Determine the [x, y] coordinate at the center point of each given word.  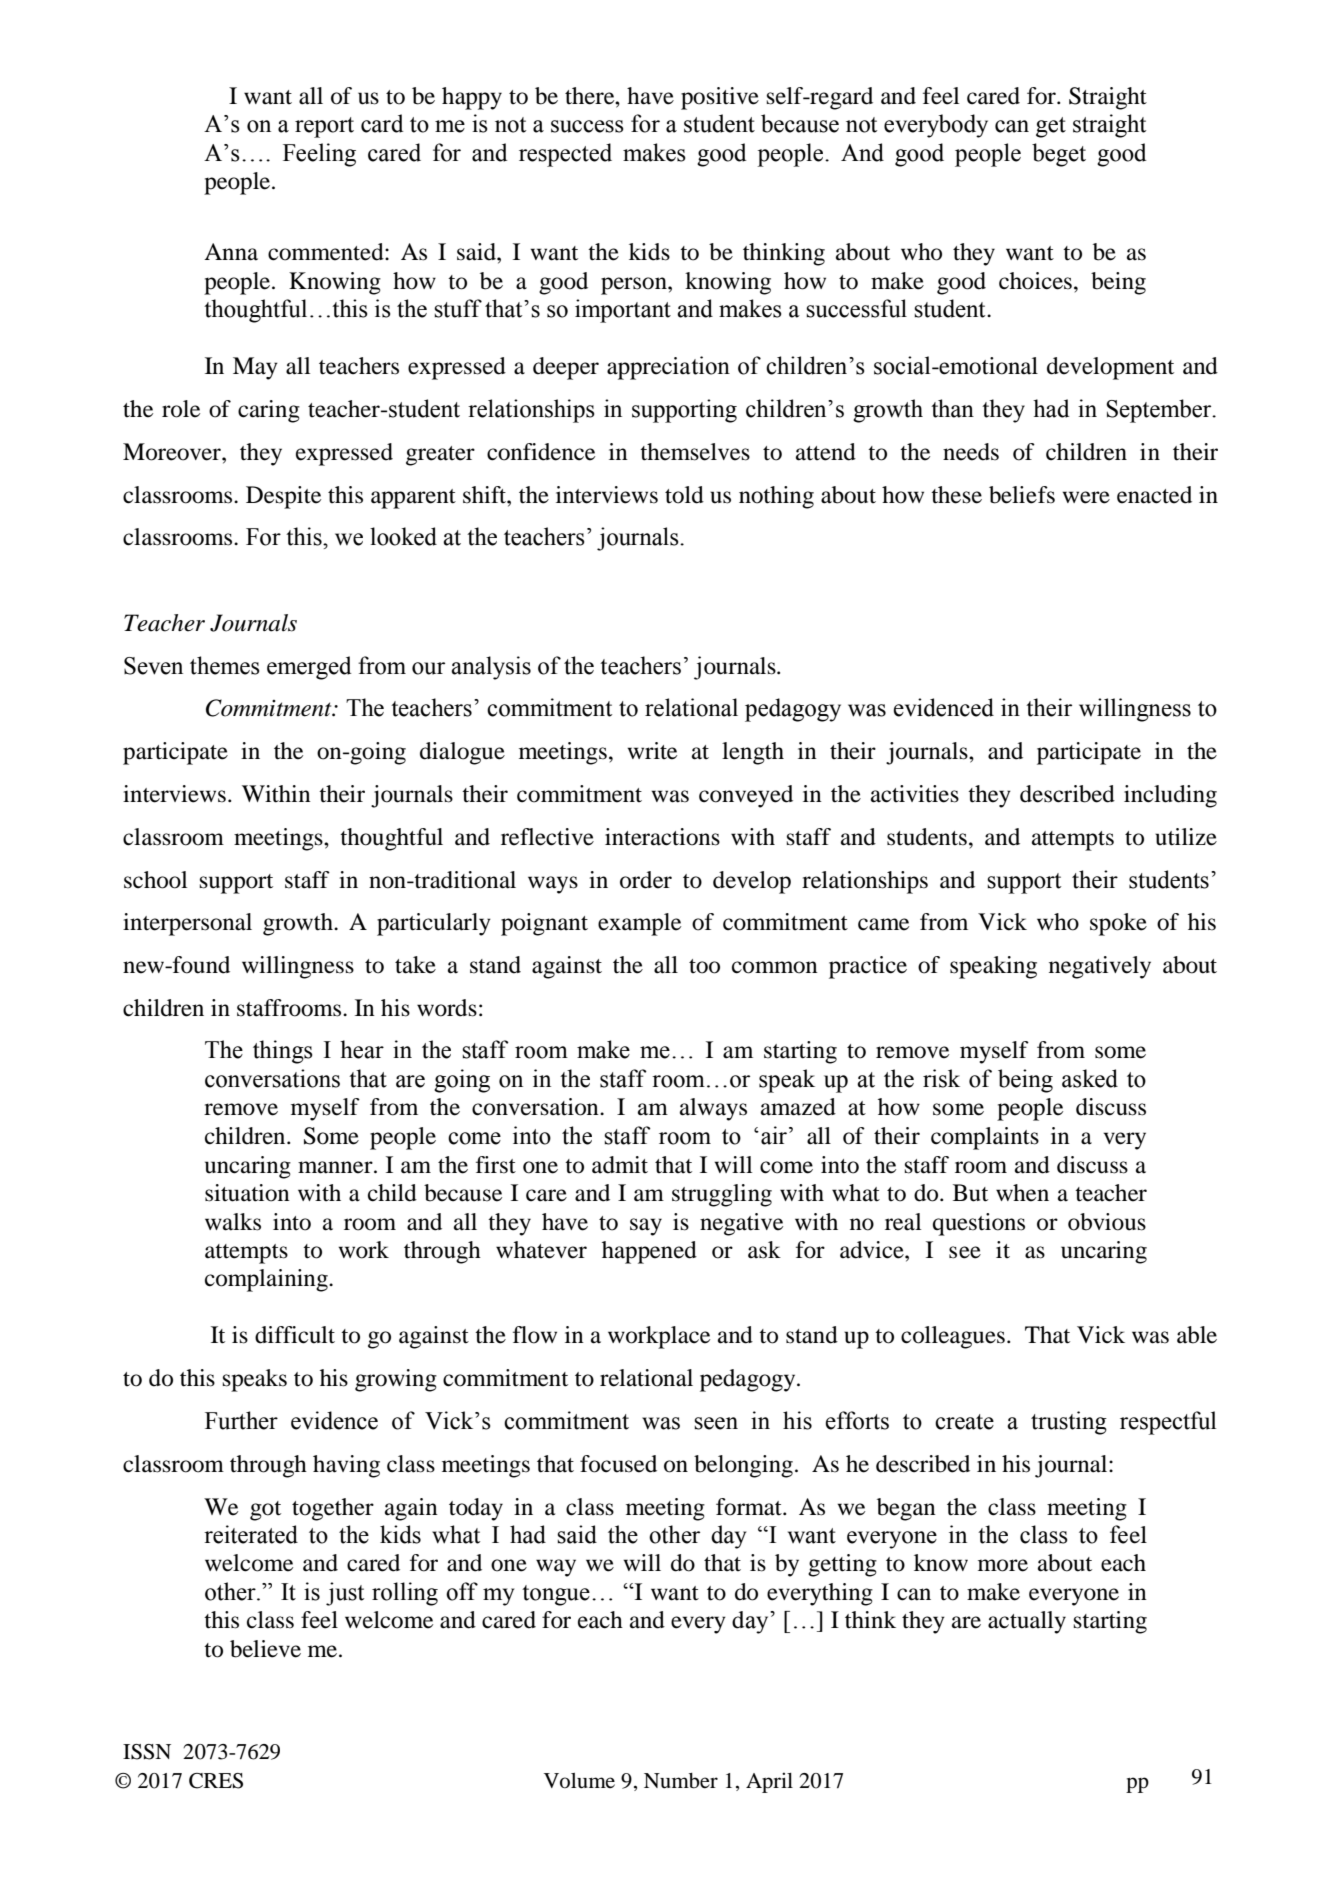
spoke [1118, 924]
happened [649, 1252]
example [639, 924]
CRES [216, 1781]
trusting [1069, 1423]
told [684, 495]
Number [681, 1781]
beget [1059, 155]
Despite [283, 497]
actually [1027, 1622]
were [1086, 497]
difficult [295, 1335]
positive [720, 98]
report [324, 127]
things [283, 1052]
